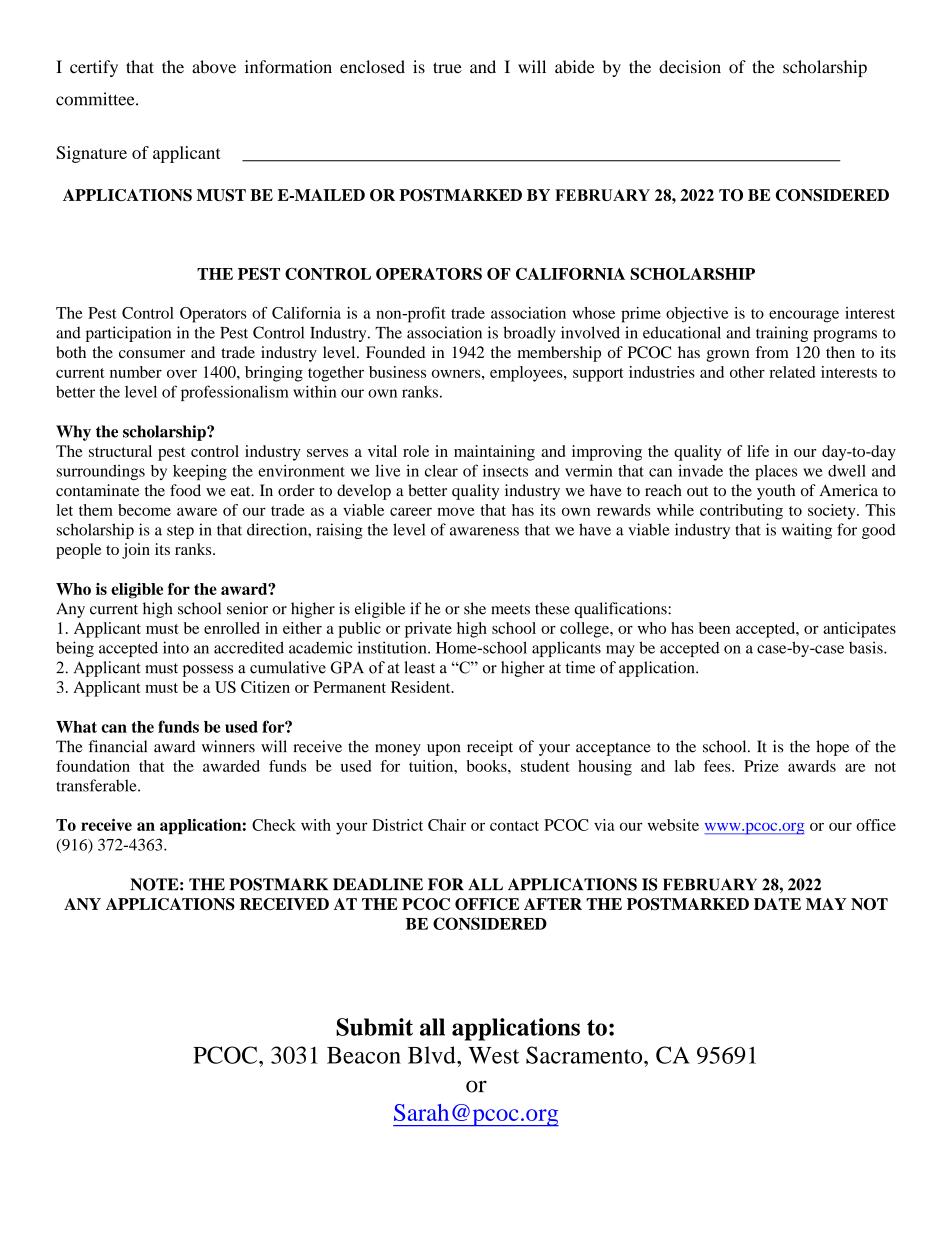 The height and width of the page is (1233, 952). What do you see at coordinates (761, 766) in the page?
I see `Prize` at bounding box center [761, 766].
